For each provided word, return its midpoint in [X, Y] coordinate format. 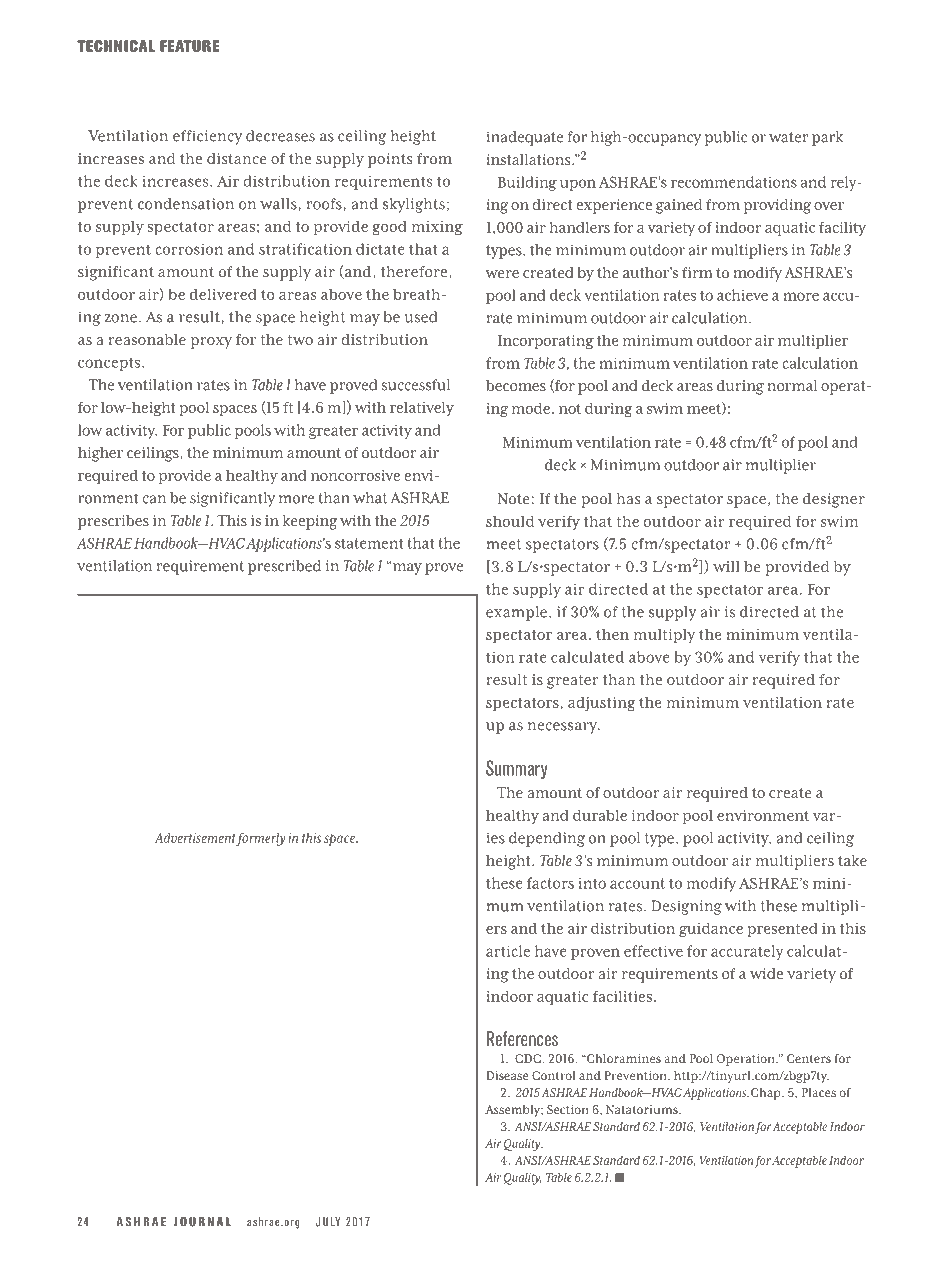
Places [819, 1092]
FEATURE [189, 46]
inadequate [525, 138]
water [789, 137]
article [508, 951]
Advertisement [195, 839]
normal [792, 386]
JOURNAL [202, 1222]
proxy [211, 343]
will [726, 566]
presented [782, 930]
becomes [516, 386]
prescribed [284, 567]
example [516, 613]
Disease [507, 1075]
